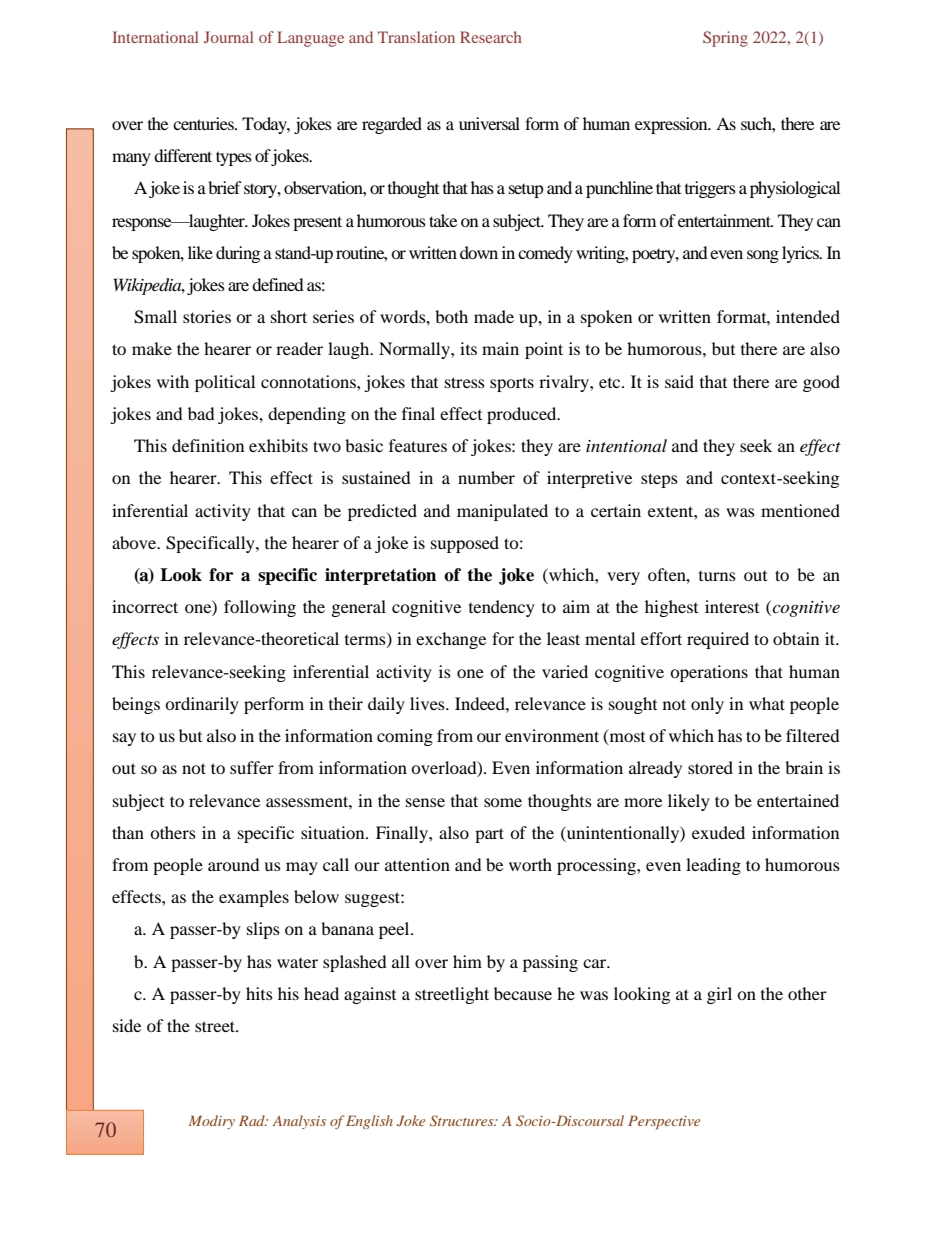 This document has height=1233, width=952. What do you see at coordinates (718, 832) in the document?
I see `exuded` at bounding box center [718, 832].
